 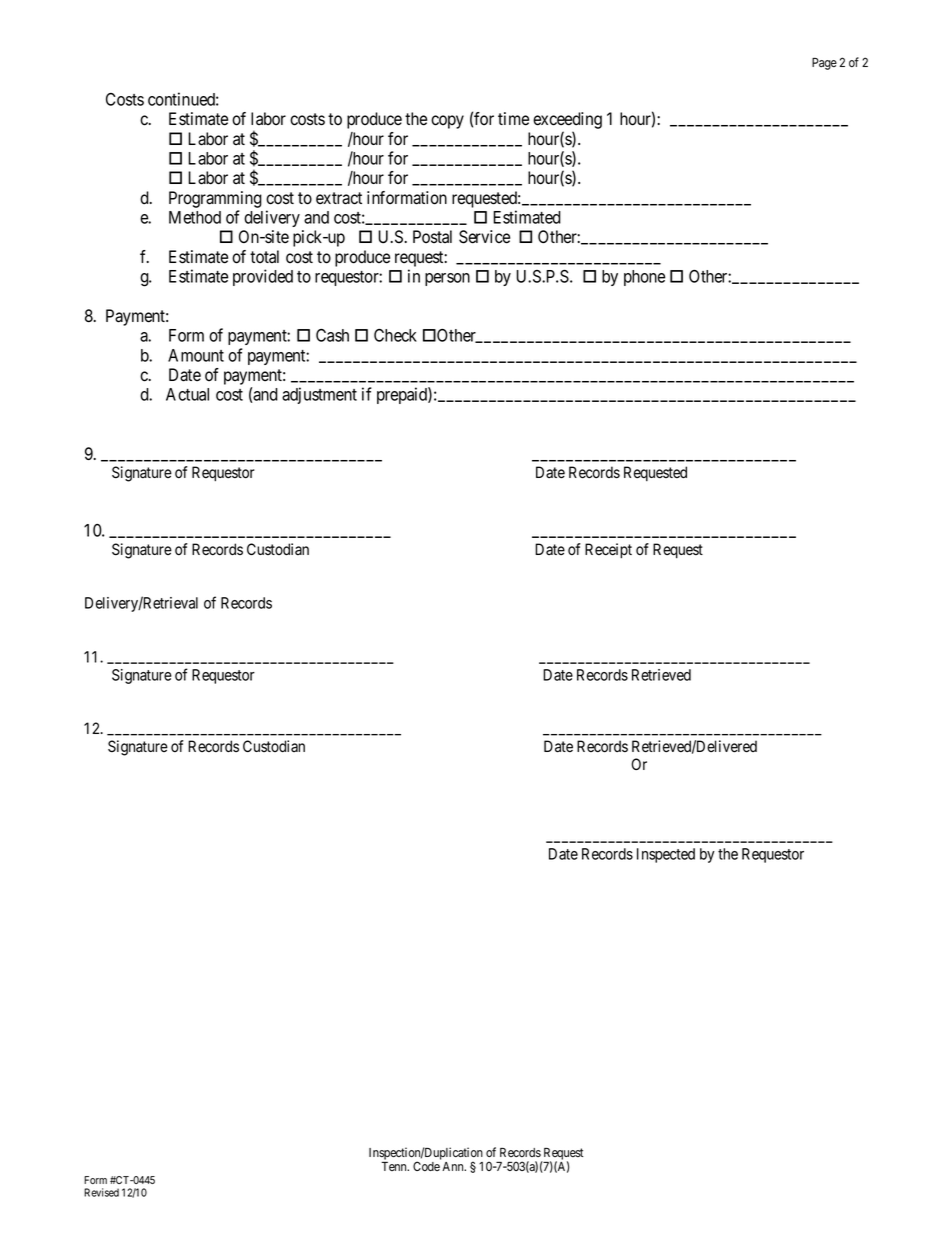 What do you see at coordinates (426, 1166) in the screenshot?
I see `Code` at bounding box center [426, 1166].
